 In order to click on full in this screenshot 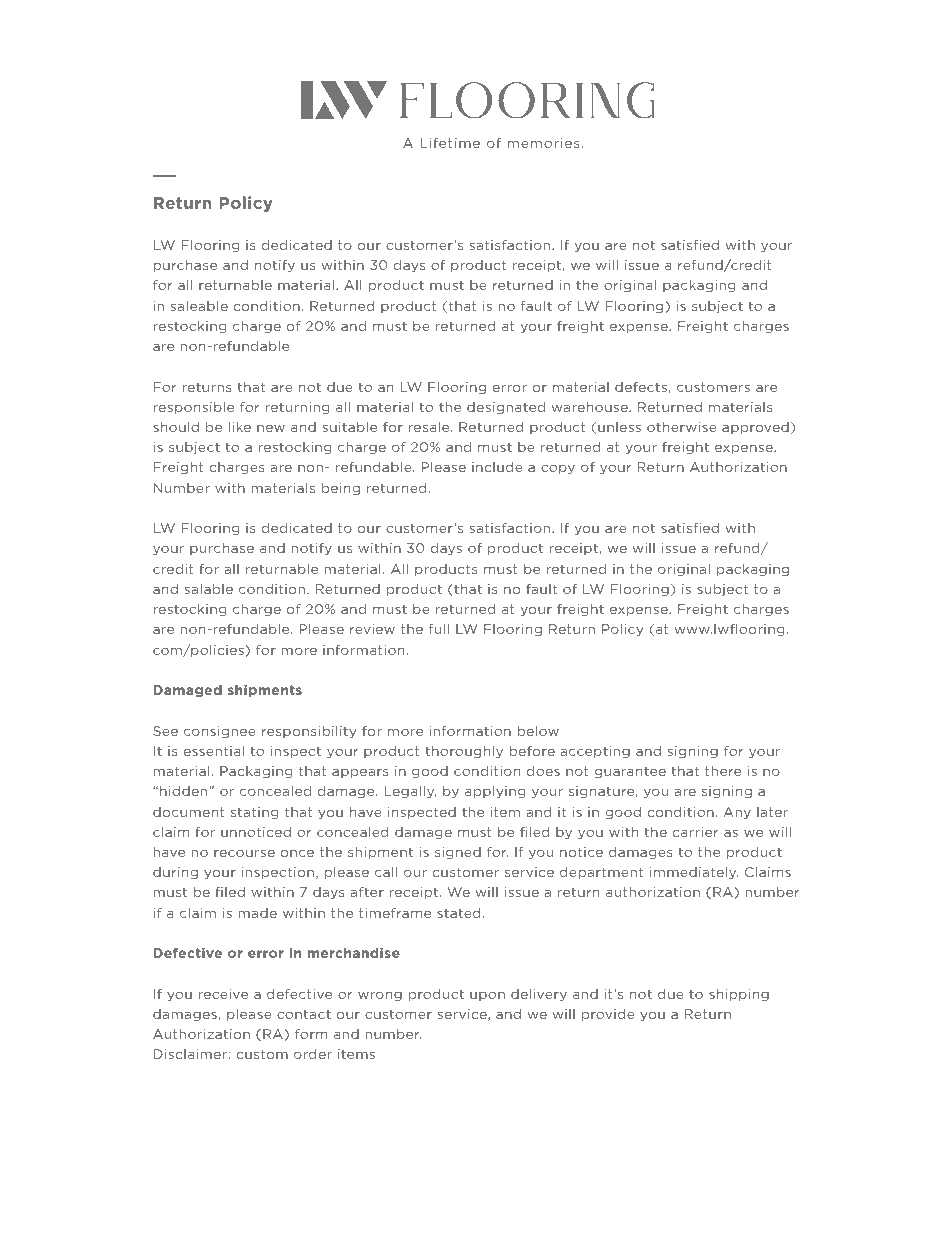, I will do `click(439, 629)`.
